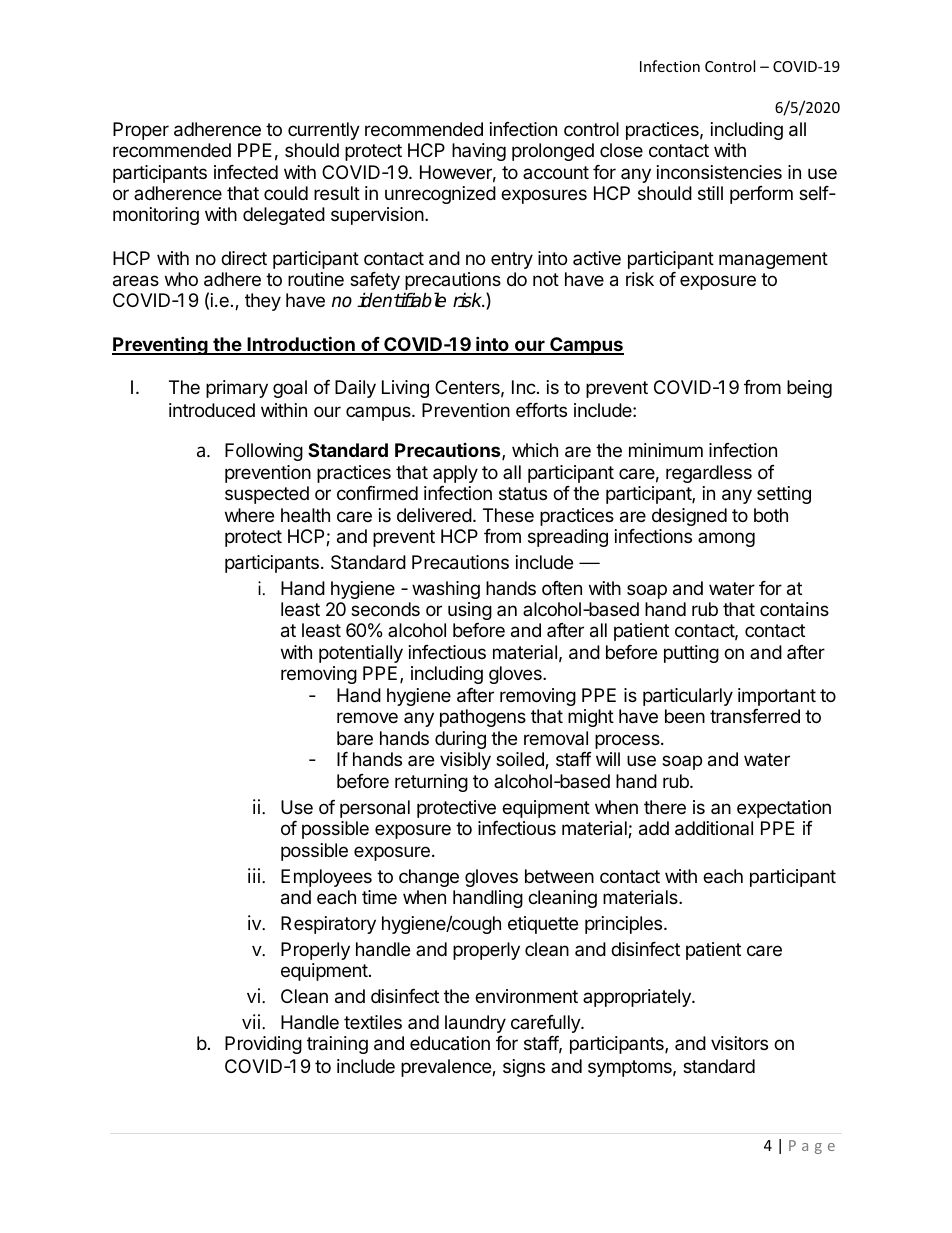  I want to click on additional, so click(714, 828).
